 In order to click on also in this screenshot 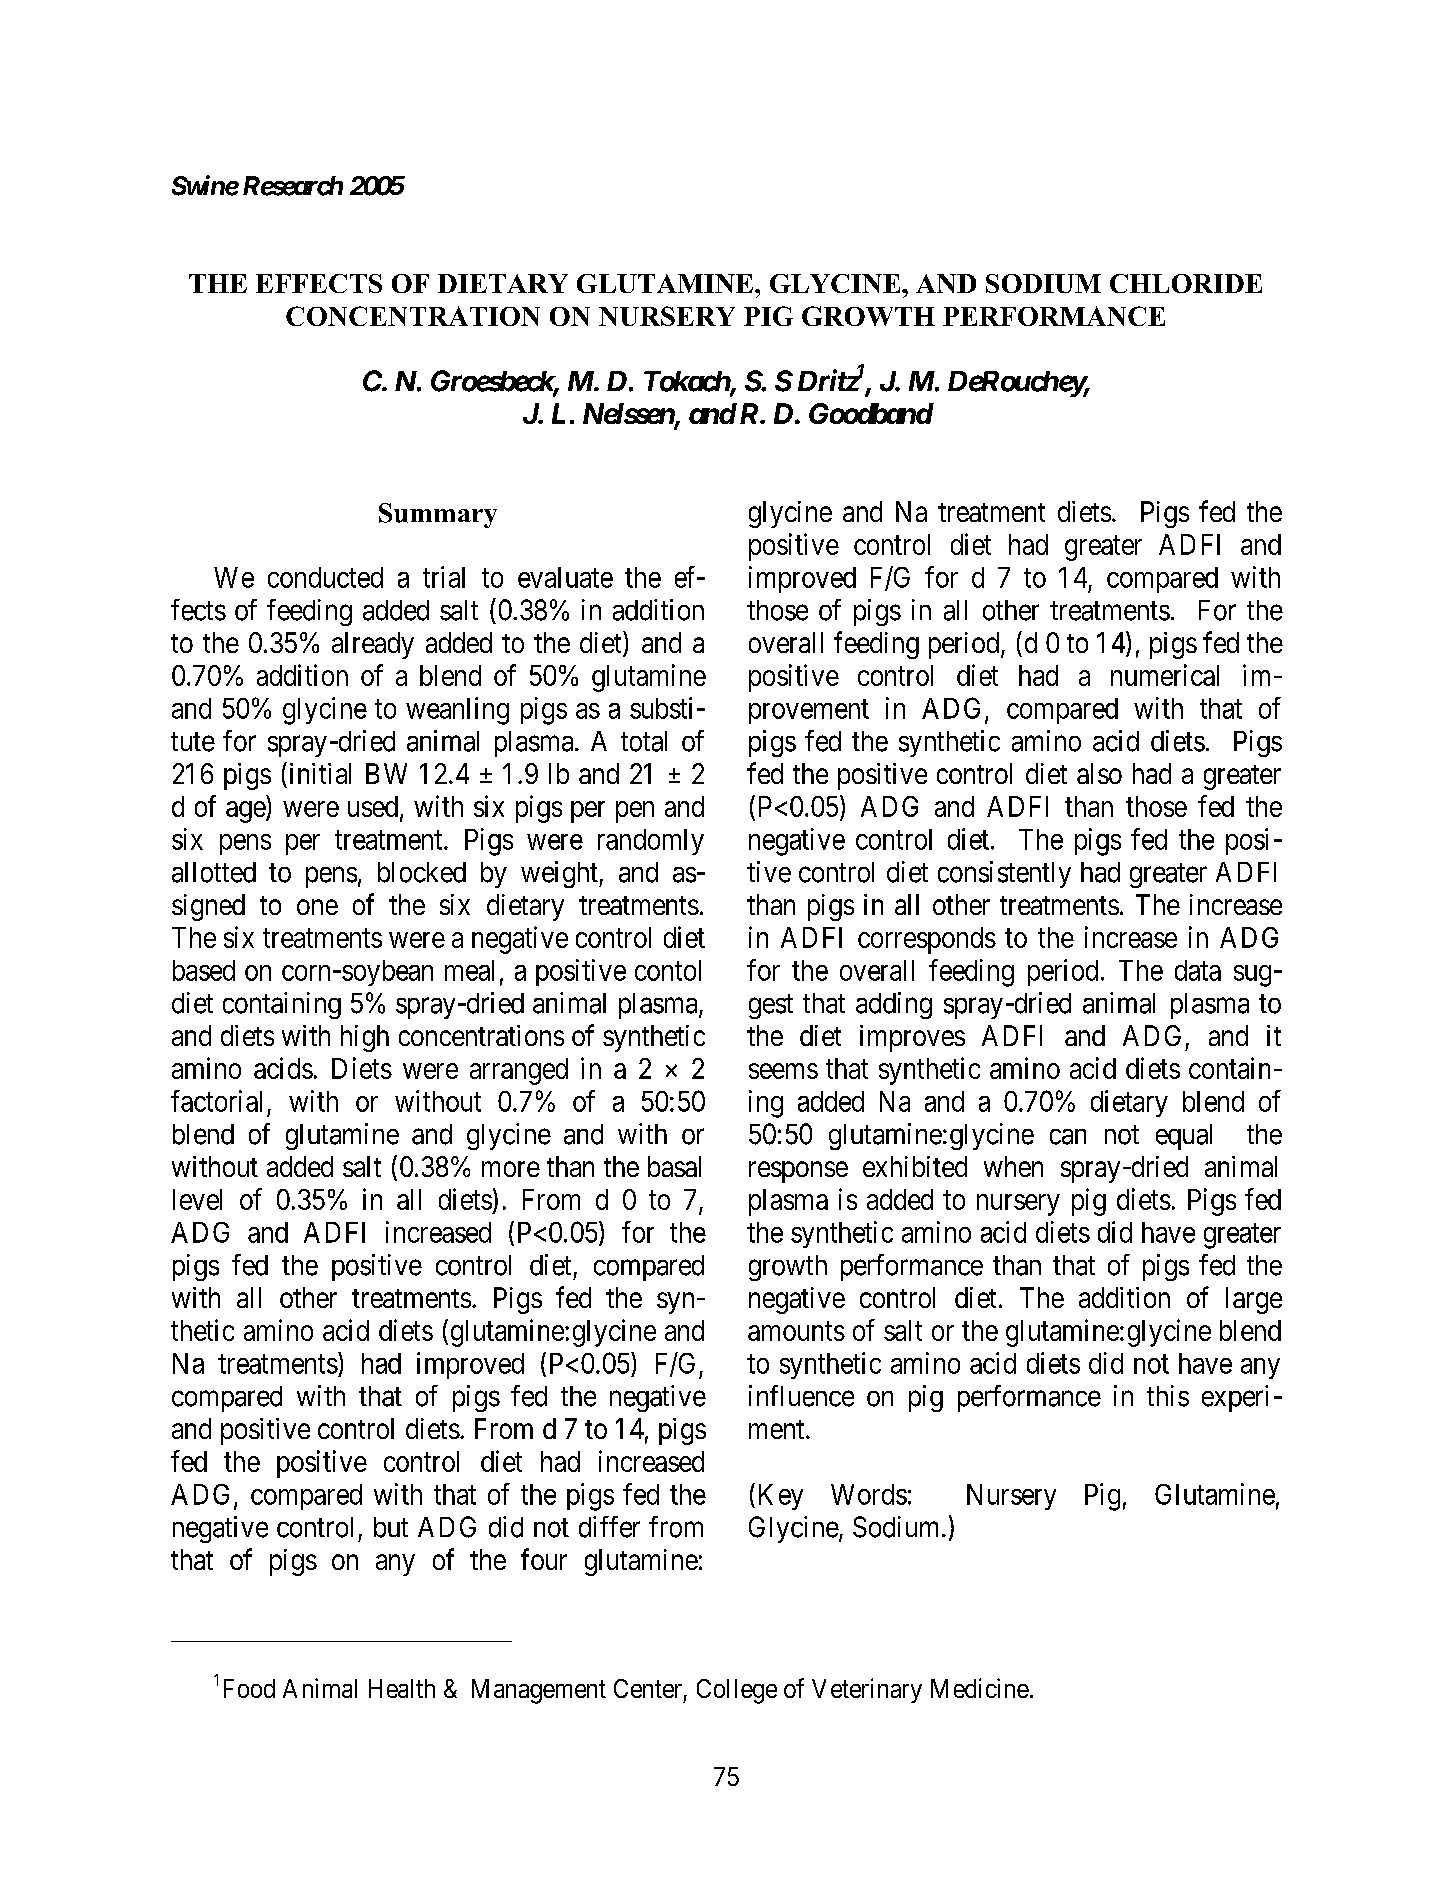, I will do `click(1099, 773)`.
